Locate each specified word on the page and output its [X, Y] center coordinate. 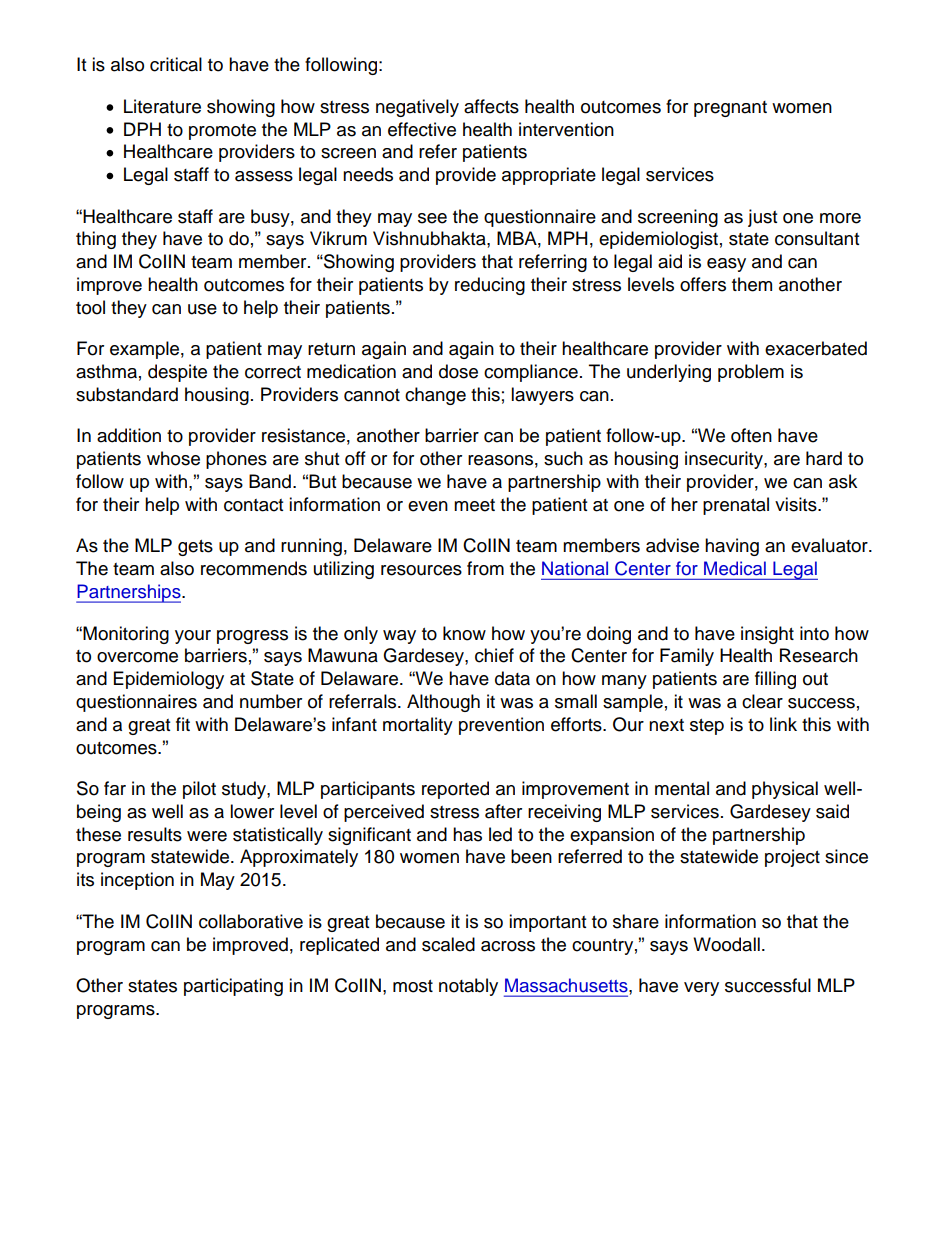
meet [474, 505]
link [783, 724]
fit [183, 724]
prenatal [736, 506]
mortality [418, 726]
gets [195, 548]
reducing [490, 286]
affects [491, 106]
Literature [162, 106]
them [752, 284]
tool [90, 307]
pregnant [730, 109]
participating [233, 987]
